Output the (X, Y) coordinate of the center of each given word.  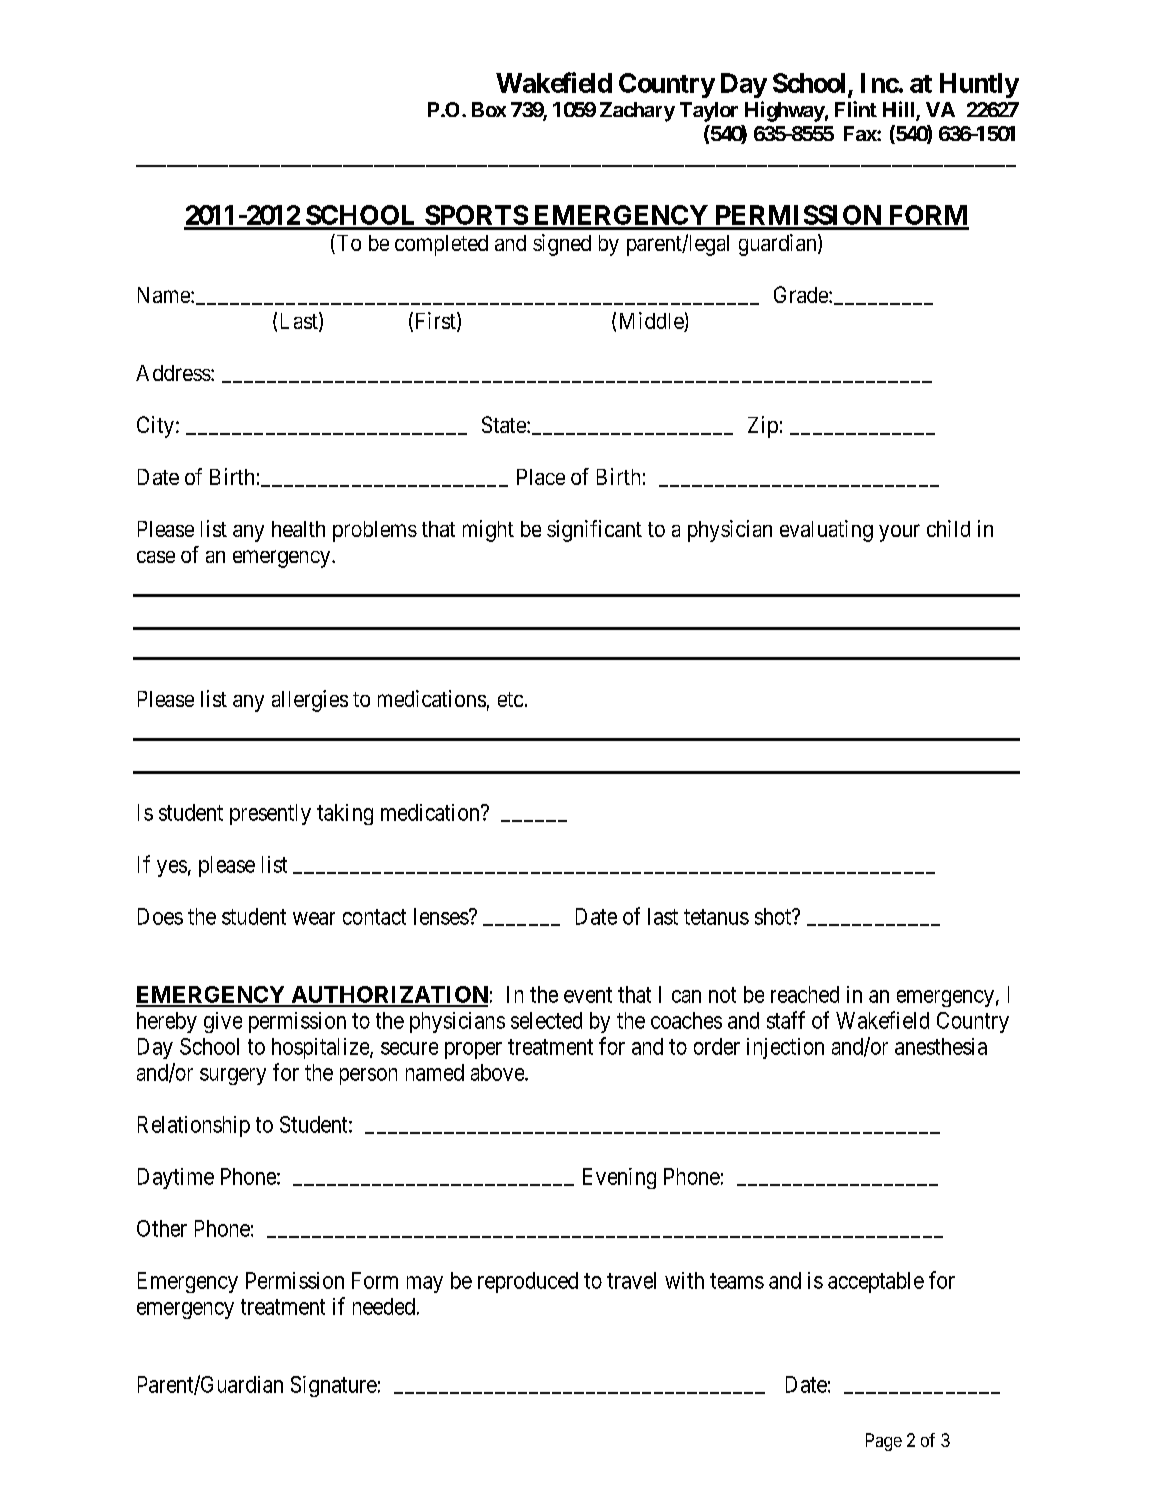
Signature (334, 1386)
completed (441, 245)
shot (774, 916)
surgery (233, 1076)
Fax (861, 133)
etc (510, 699)
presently (270, 814)
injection (785, 1048)
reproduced (528, 1282)
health (298, 529)
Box (489, 109)
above (498, 1072)
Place (541, 477)
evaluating (826, 531)
